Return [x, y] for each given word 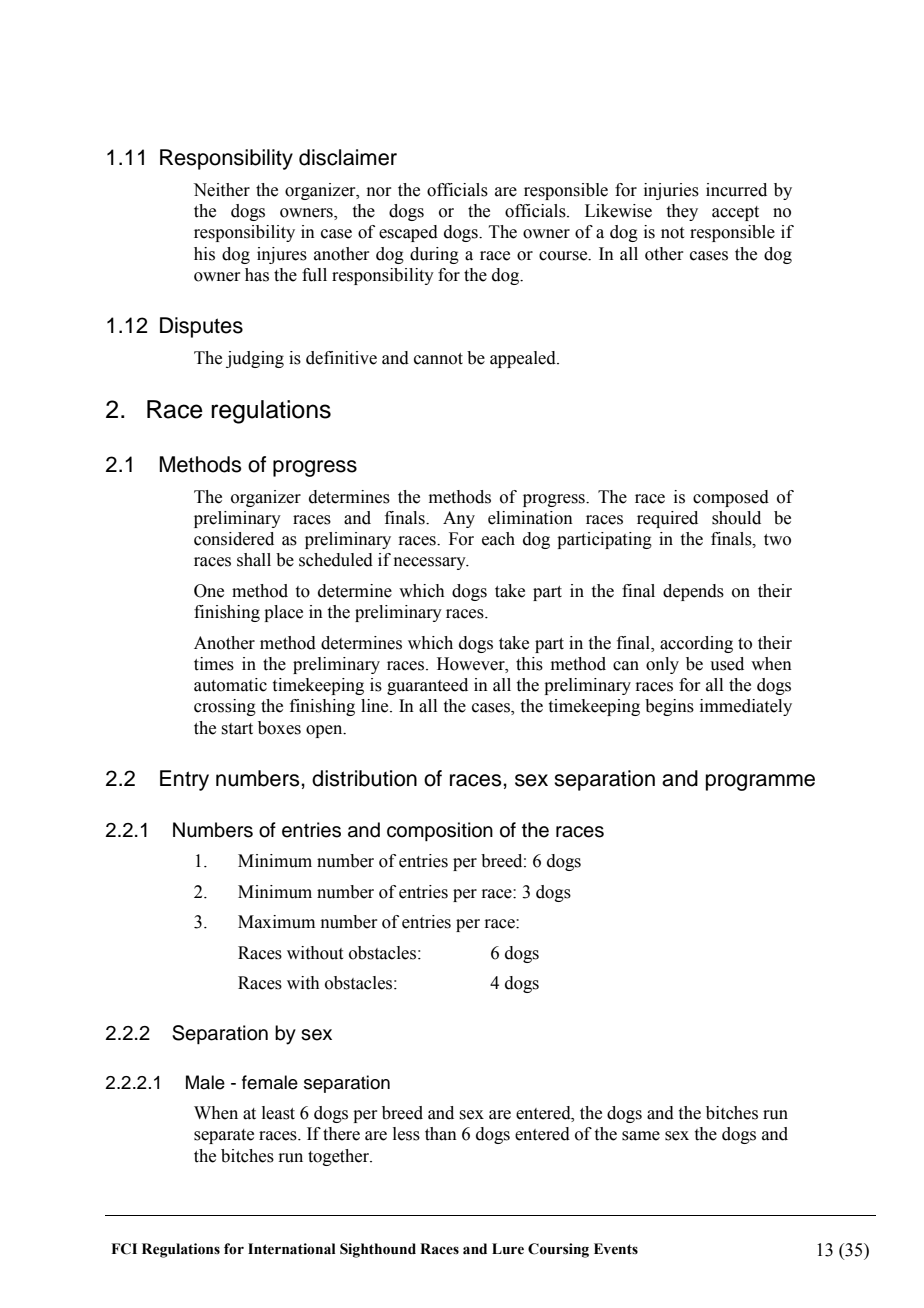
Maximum [276, 922]
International [291, 1249]
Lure [508, 1249]
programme [760, 782]
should [736, 518]
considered [234, 539]
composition [440, 831]
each [498, 539]
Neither [221, 190]
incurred [736, 190]
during [434, 255]
